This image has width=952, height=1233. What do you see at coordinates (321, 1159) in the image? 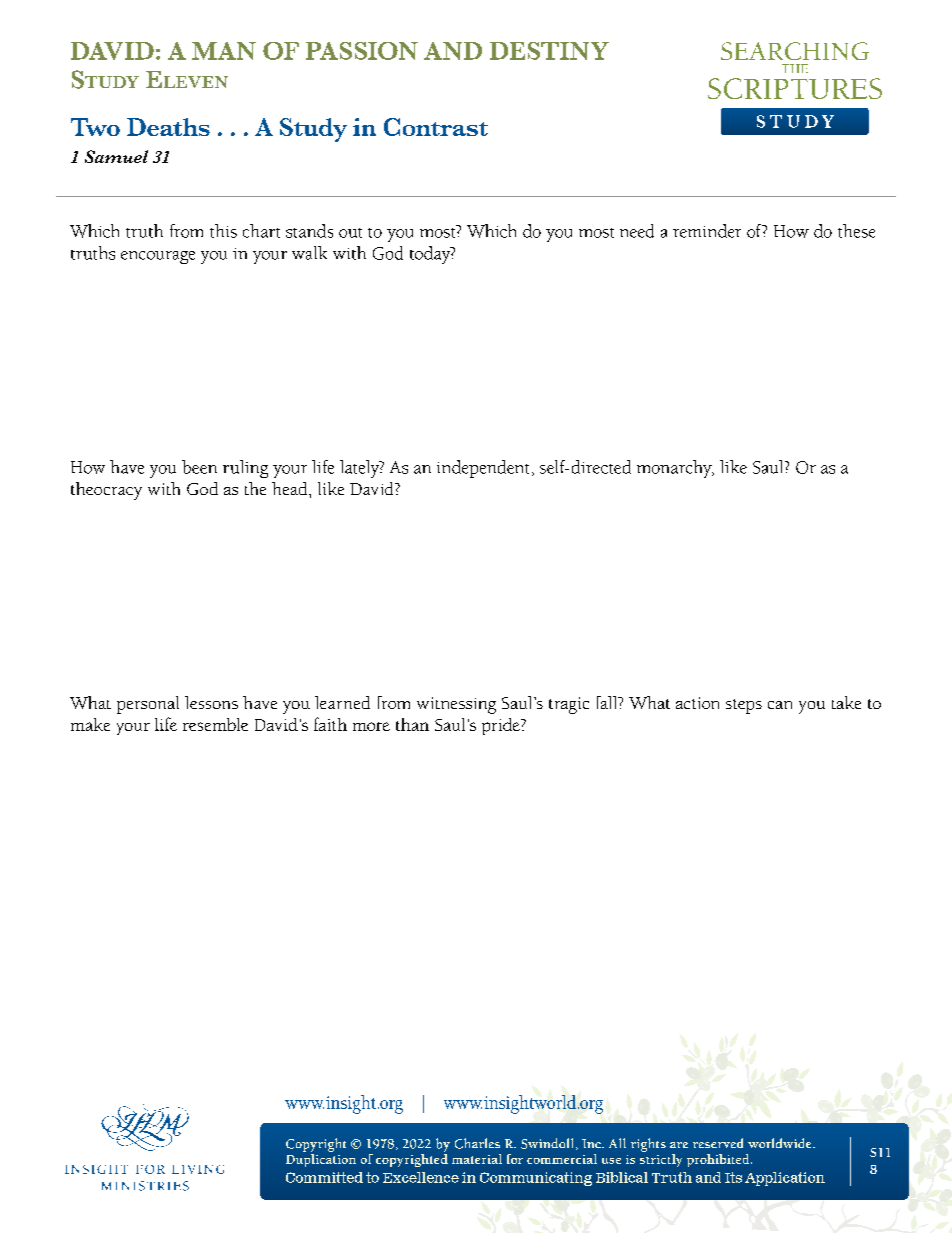
I see `Duplication` at bounding box center [321, 1159].
